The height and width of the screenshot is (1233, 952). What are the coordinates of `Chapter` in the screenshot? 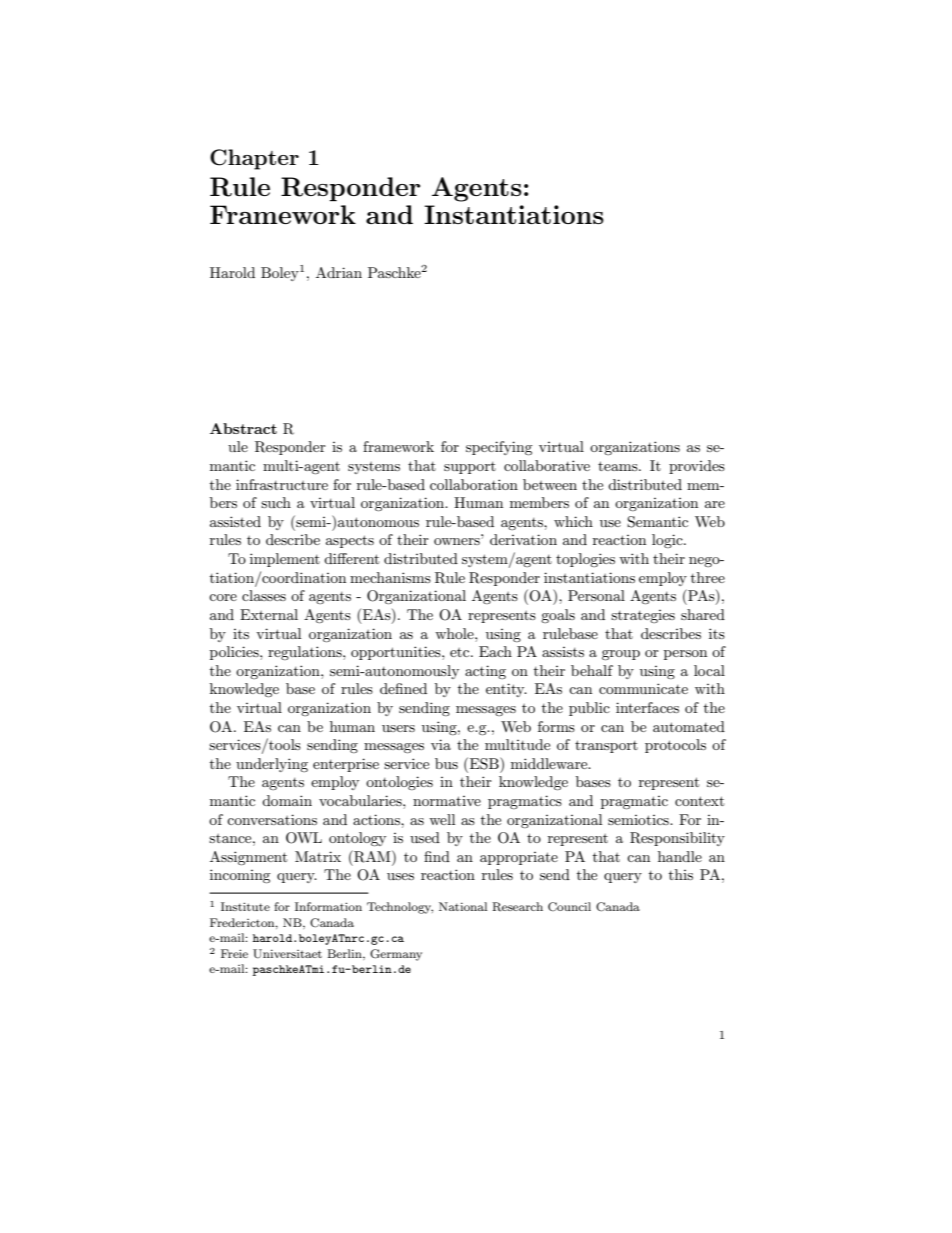 It's located at (254, 159).
